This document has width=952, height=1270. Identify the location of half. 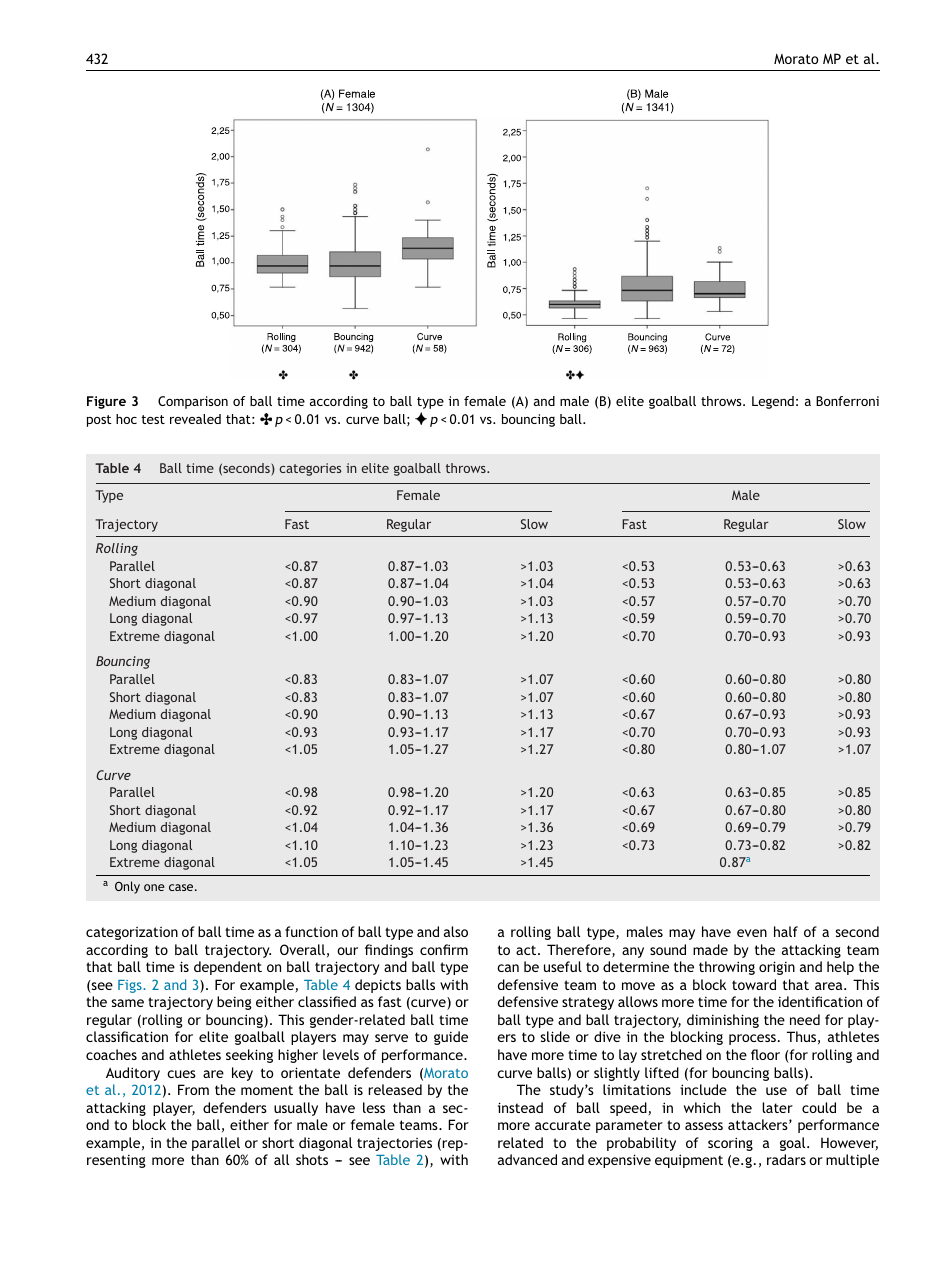
(786, 931).
